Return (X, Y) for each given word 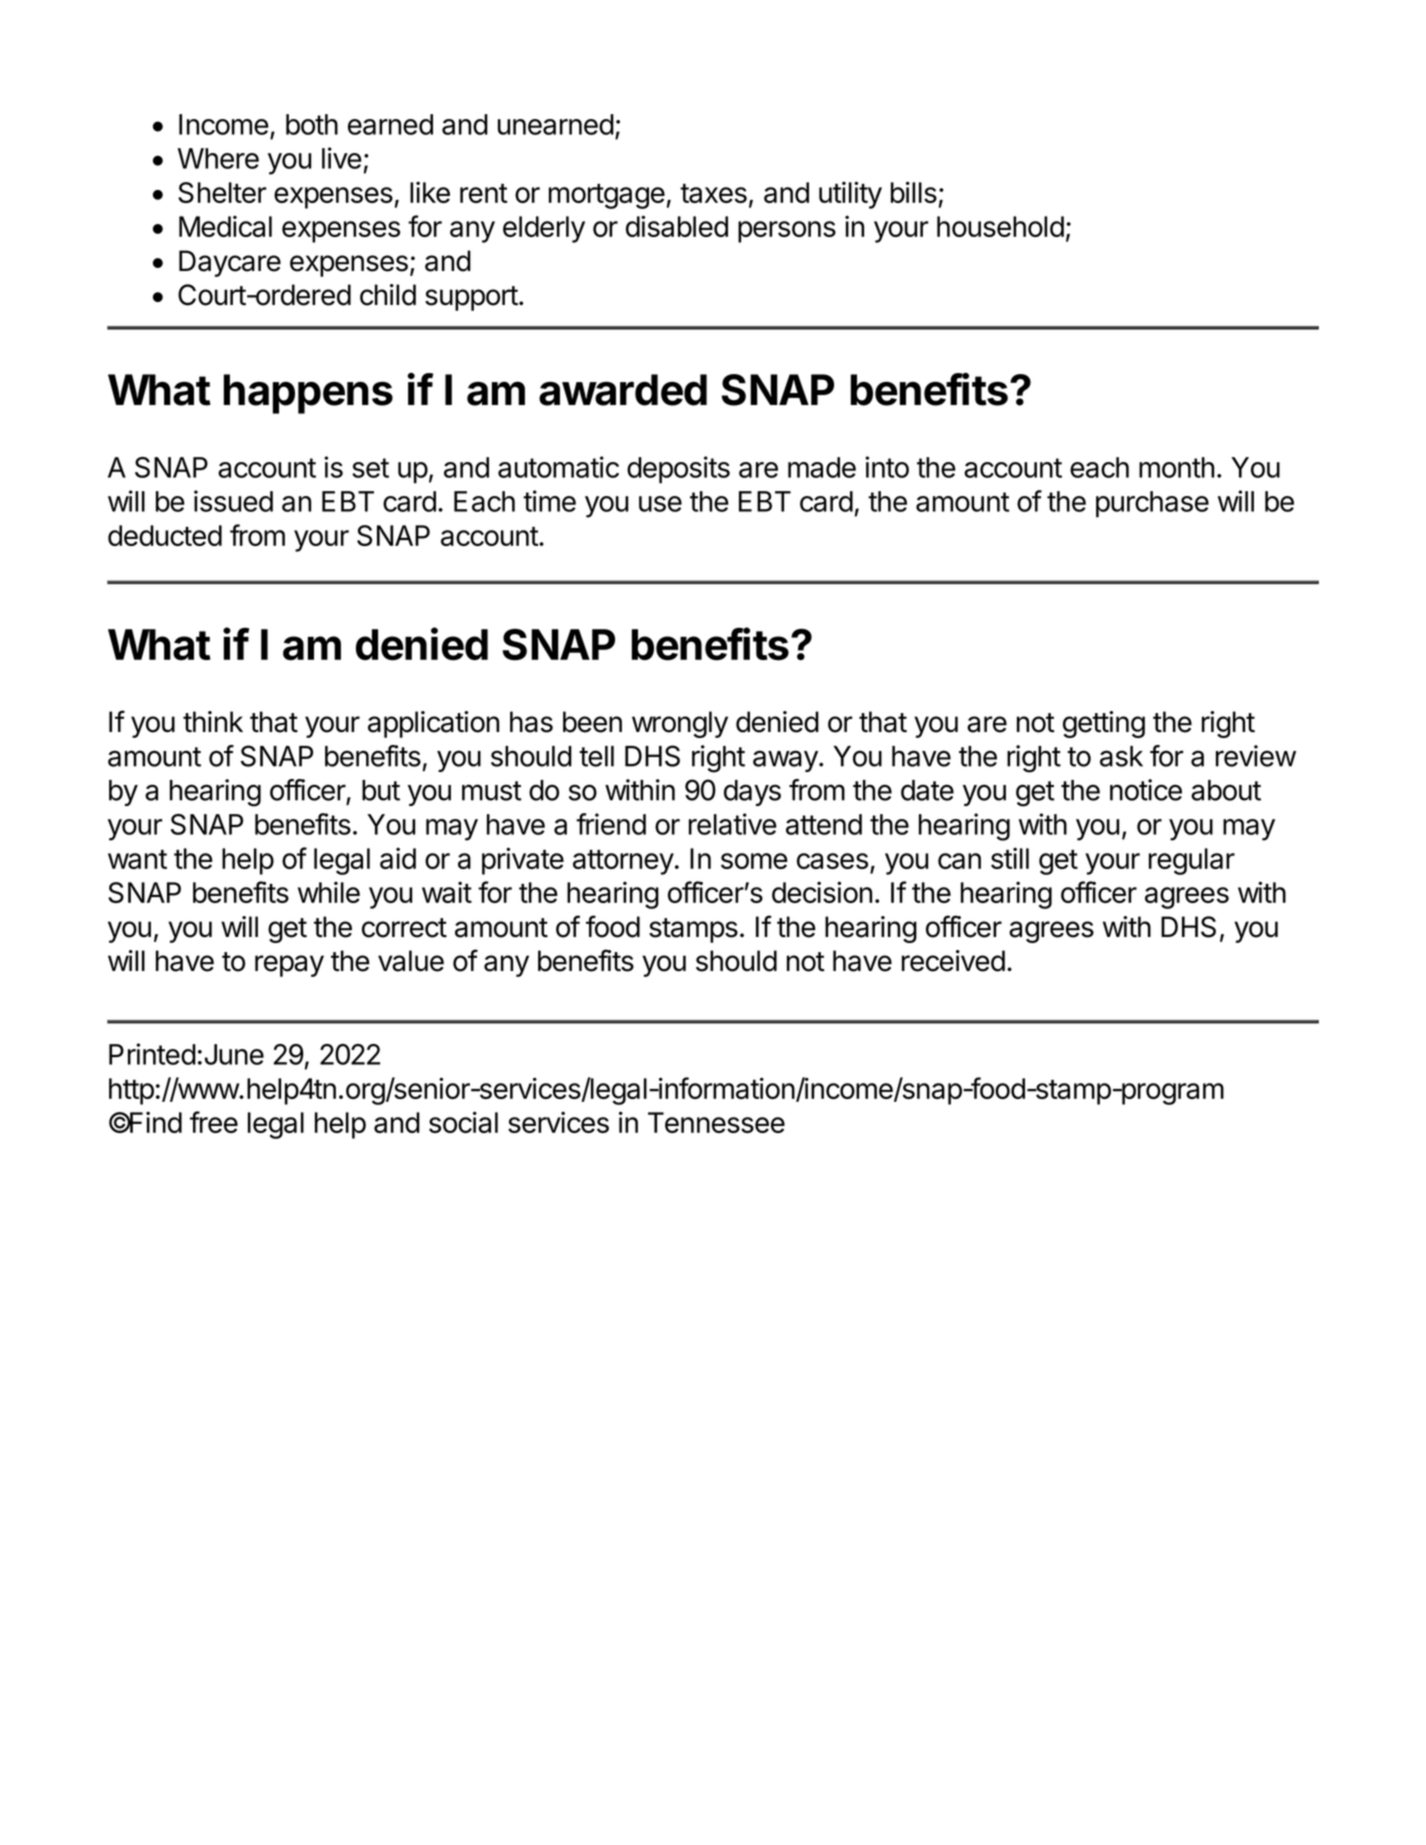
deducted (165, 535)
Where (218, 158)
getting (1104, 724)
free (214, 1122)
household (1000, 226)
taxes (713, 193)
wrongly (680, 724)
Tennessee (716, 1122)
